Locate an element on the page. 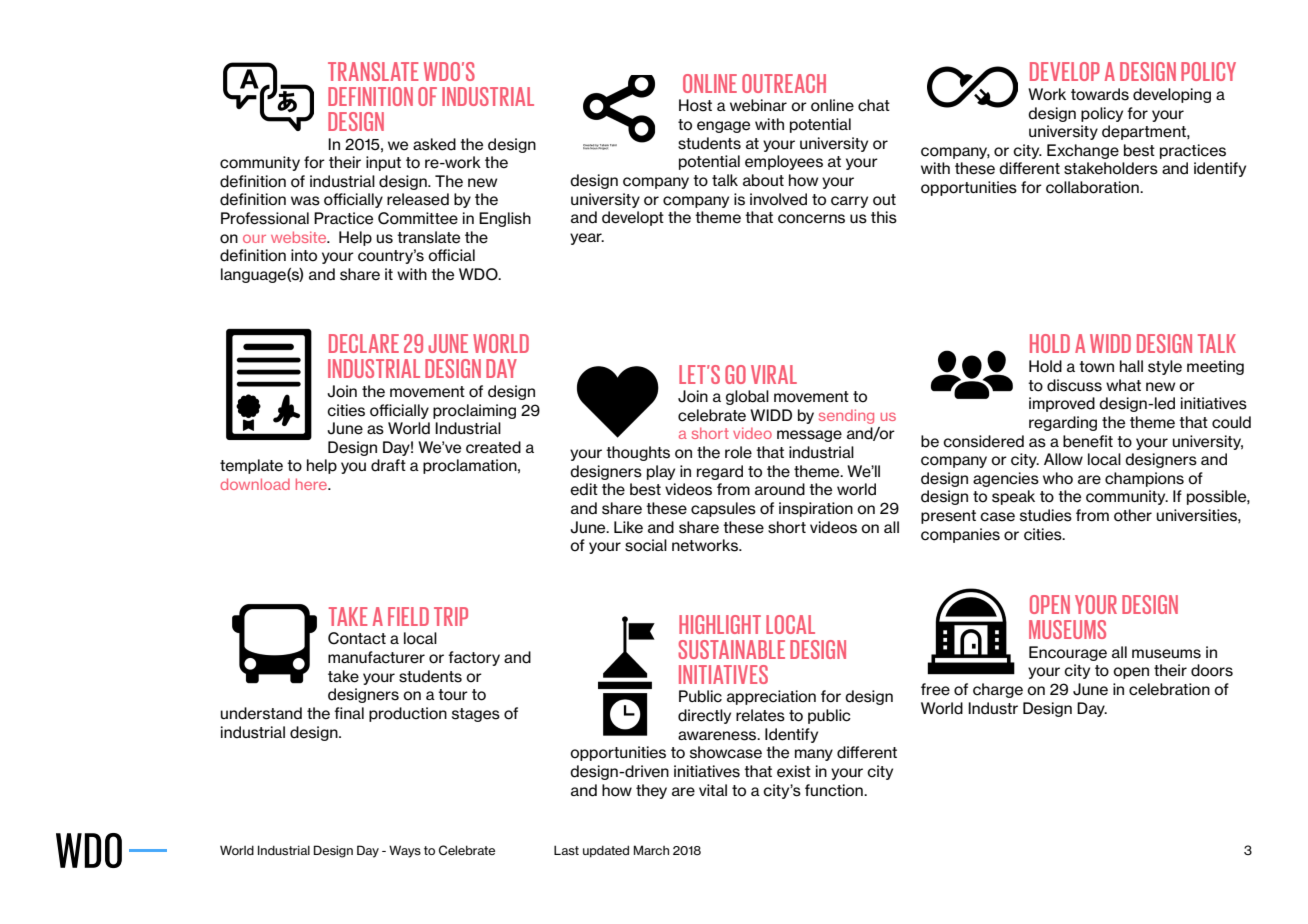 The width and height of the document is (1308, 924). asked is located at coordinates (434, 144).
